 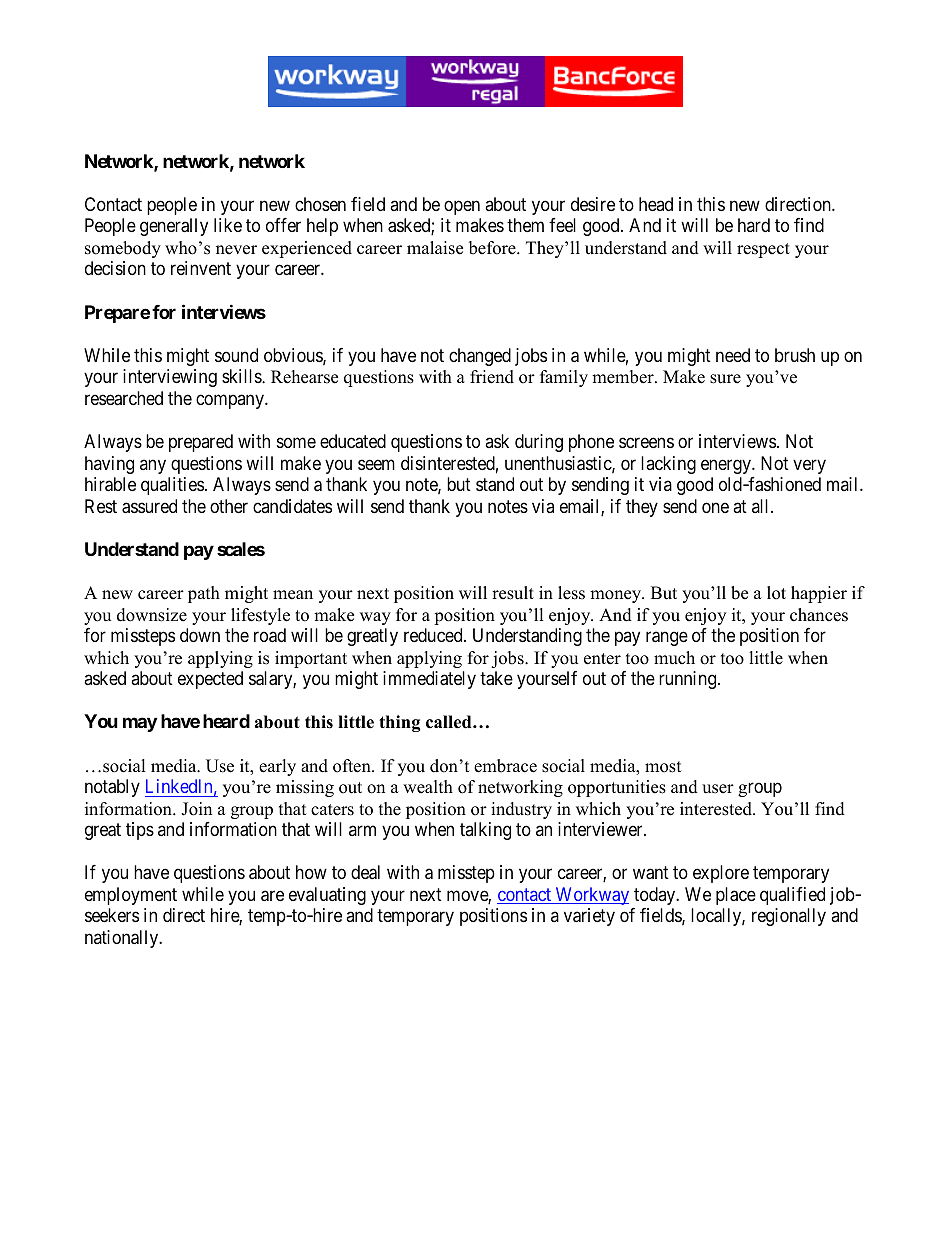 What do you see at coordinates (668, 465) in the screenshot?
I see `lacking` at bounding box center [668, 465].
